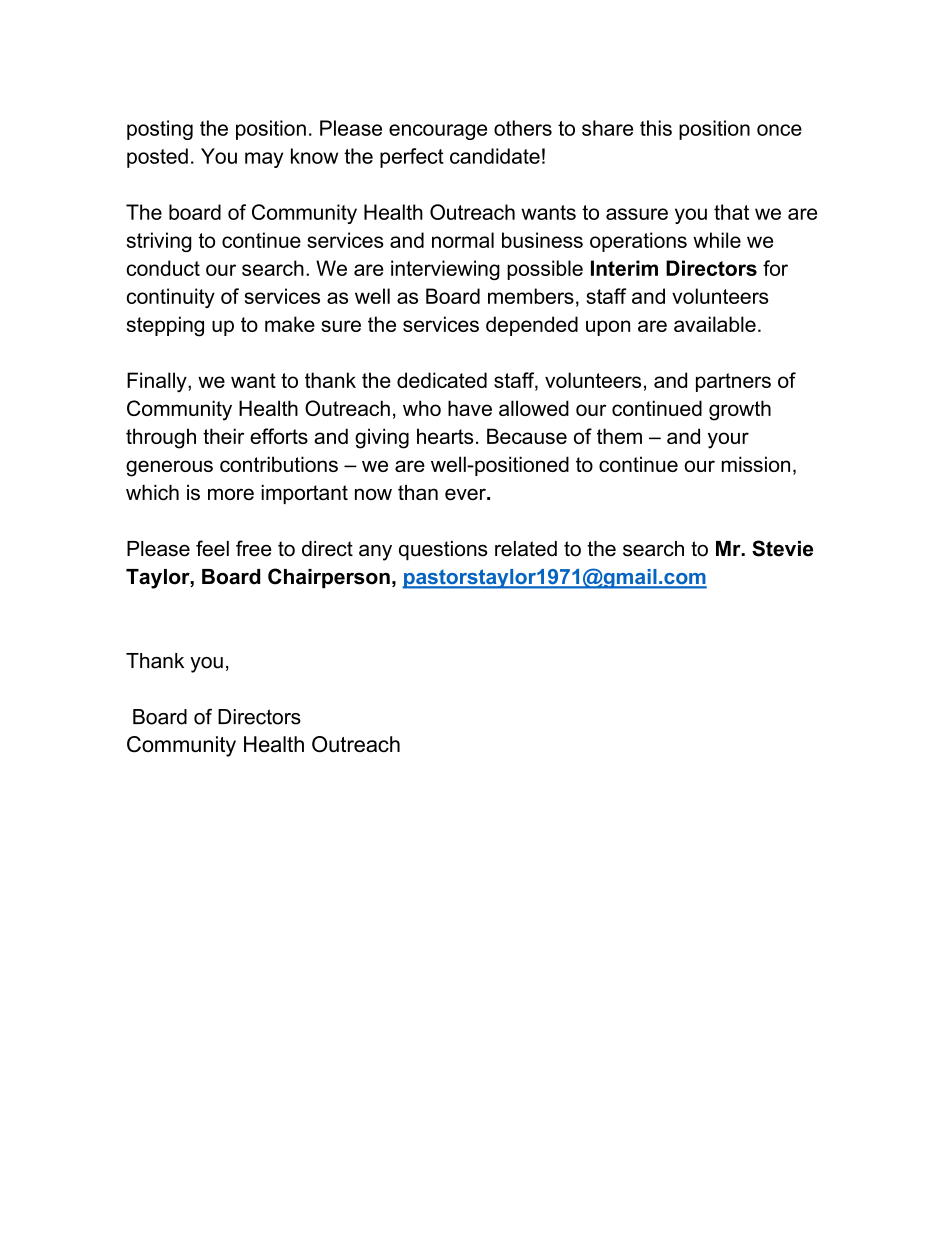 The height and width of the document is (1233, 952). I want to click on mission, so click(756, 464).
